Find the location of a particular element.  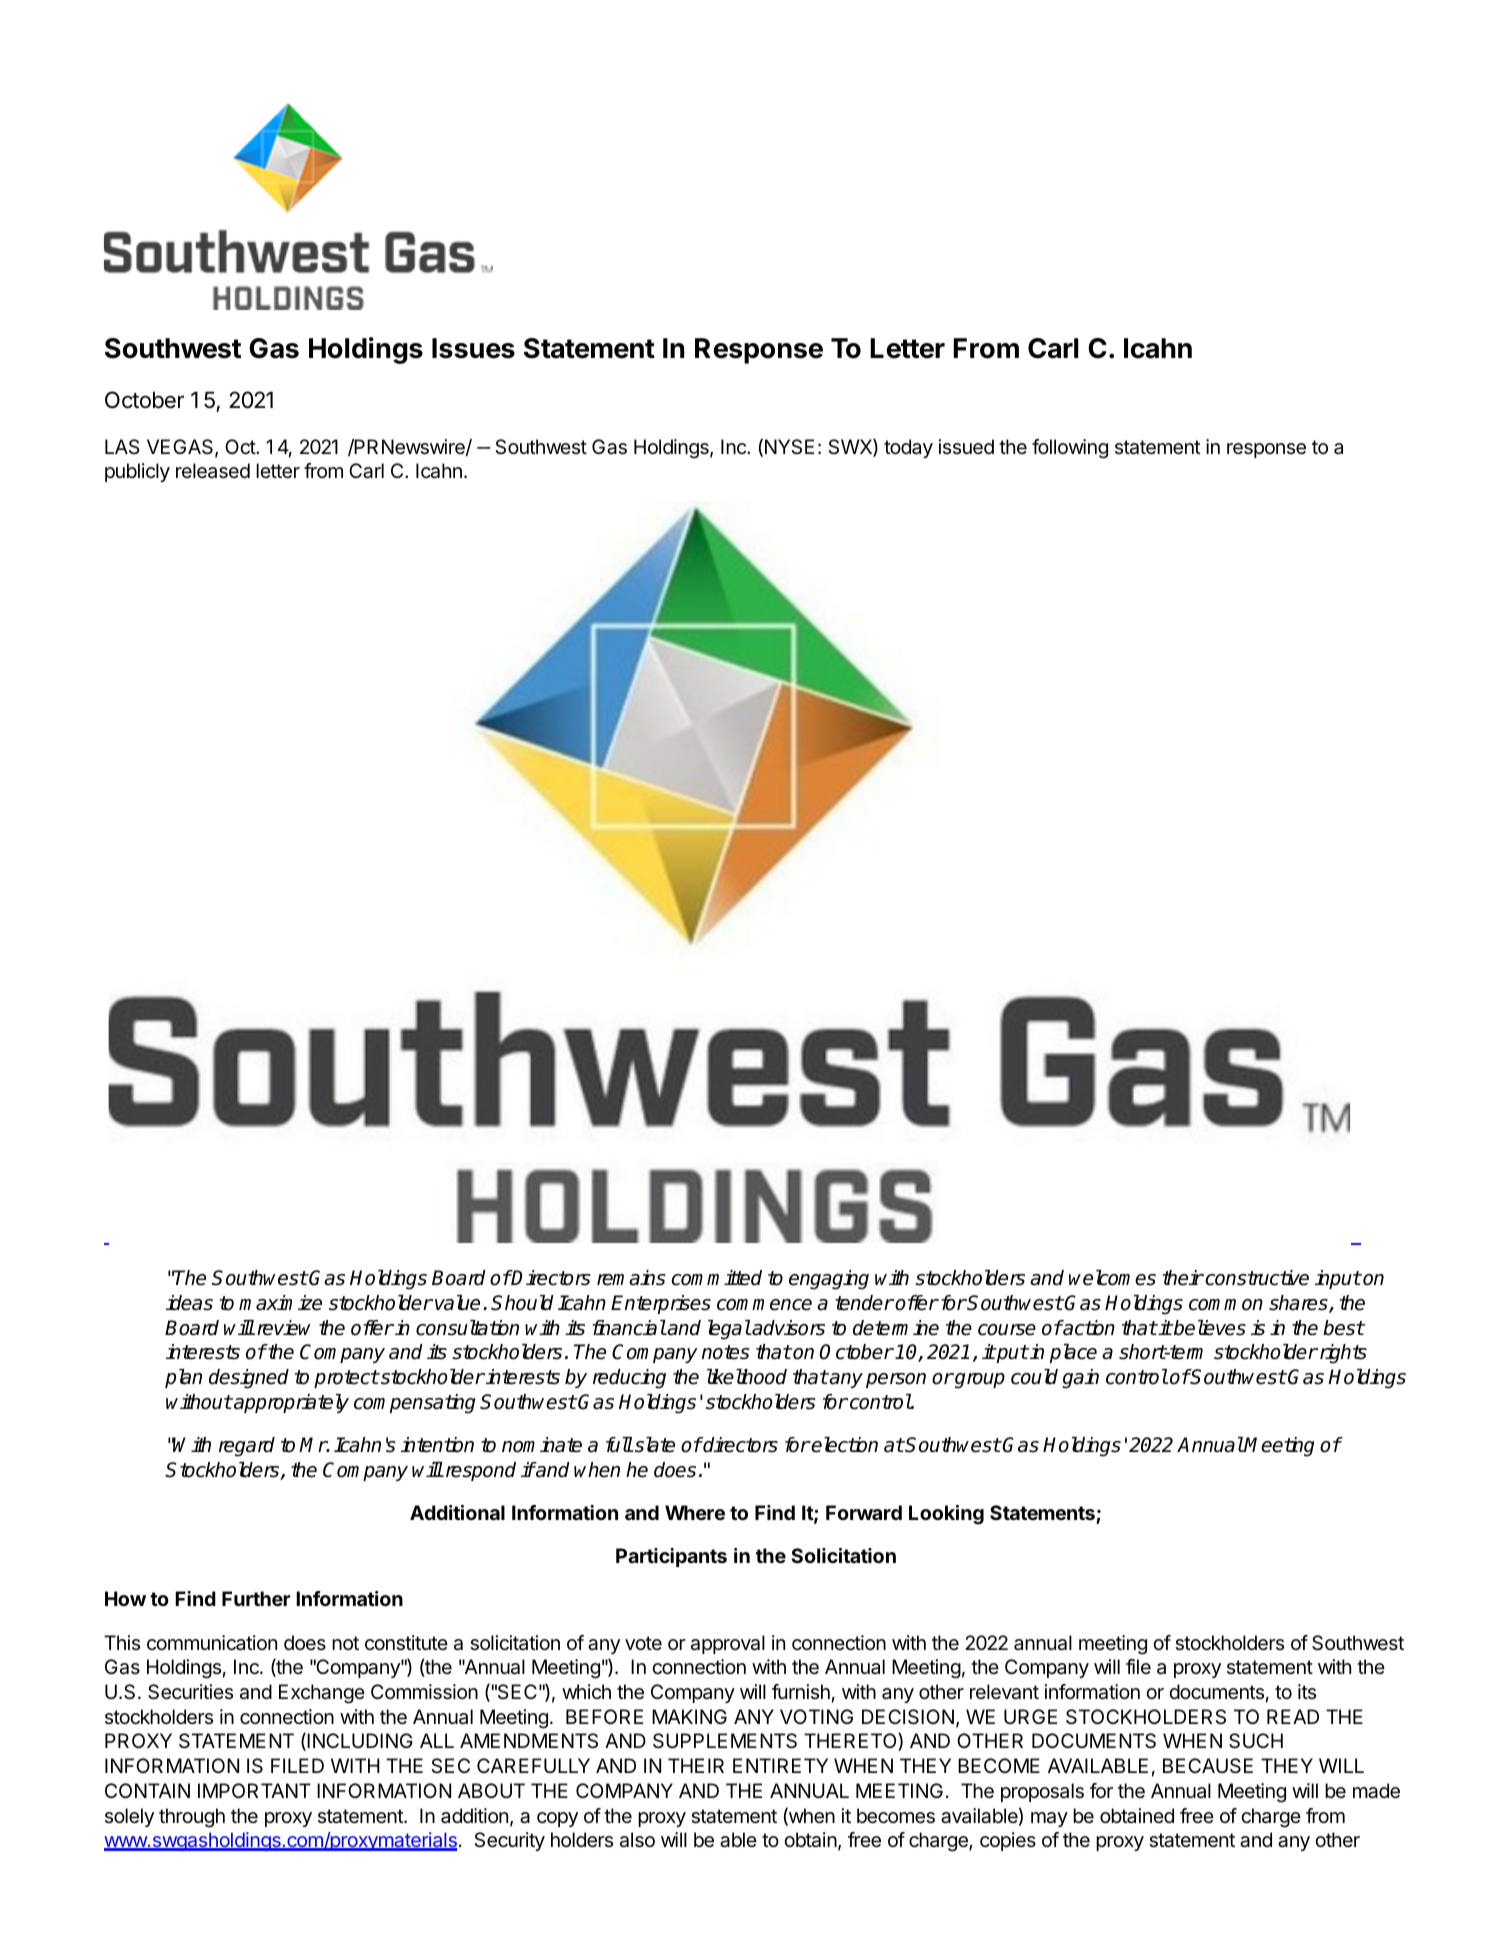

maximize is located at coordinates (280, 1303).
